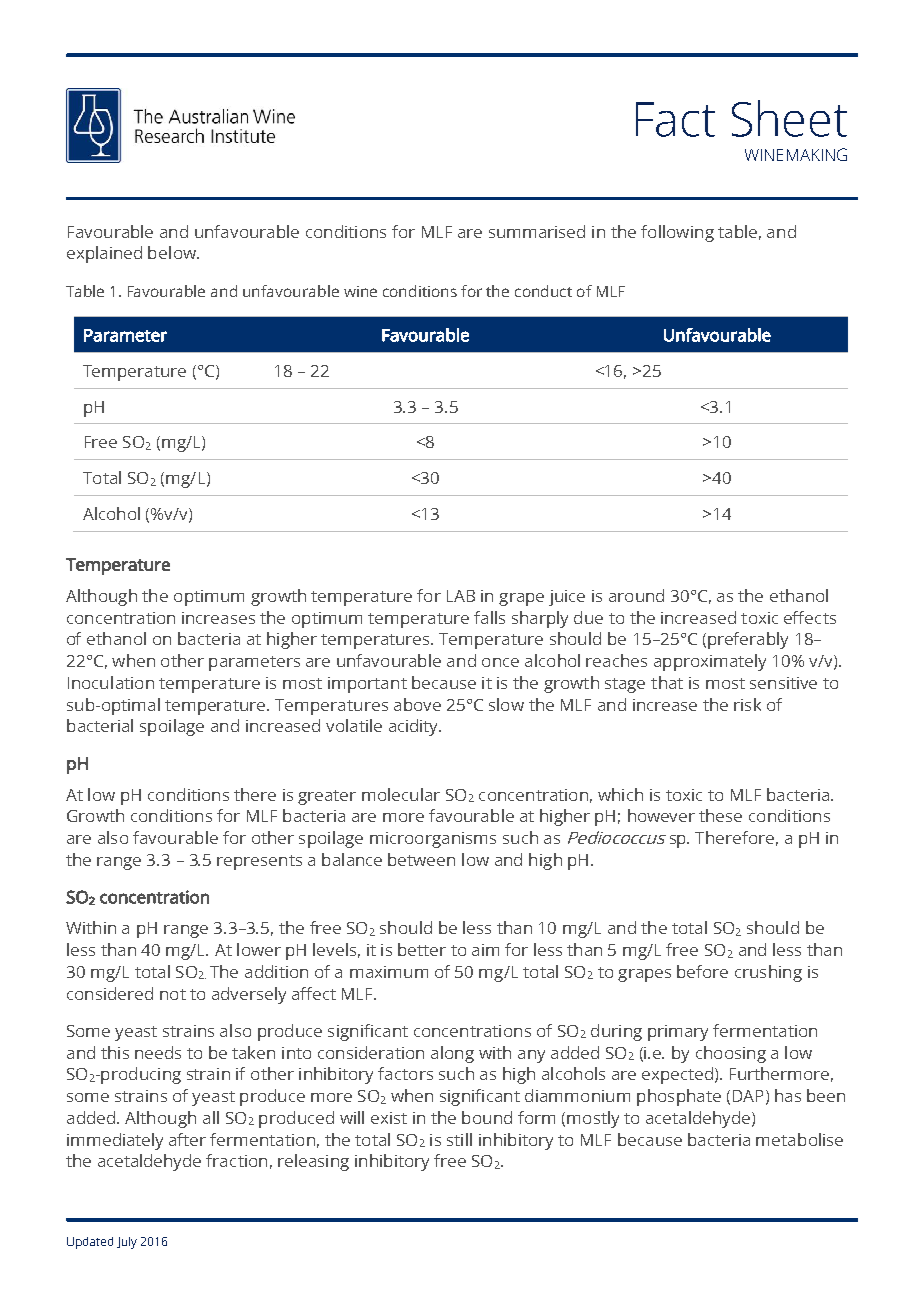 The image size is (924, 1308). What do you see at coordinates (173, 252) in the page?
I see `below` at bounding box center [173, 252].
